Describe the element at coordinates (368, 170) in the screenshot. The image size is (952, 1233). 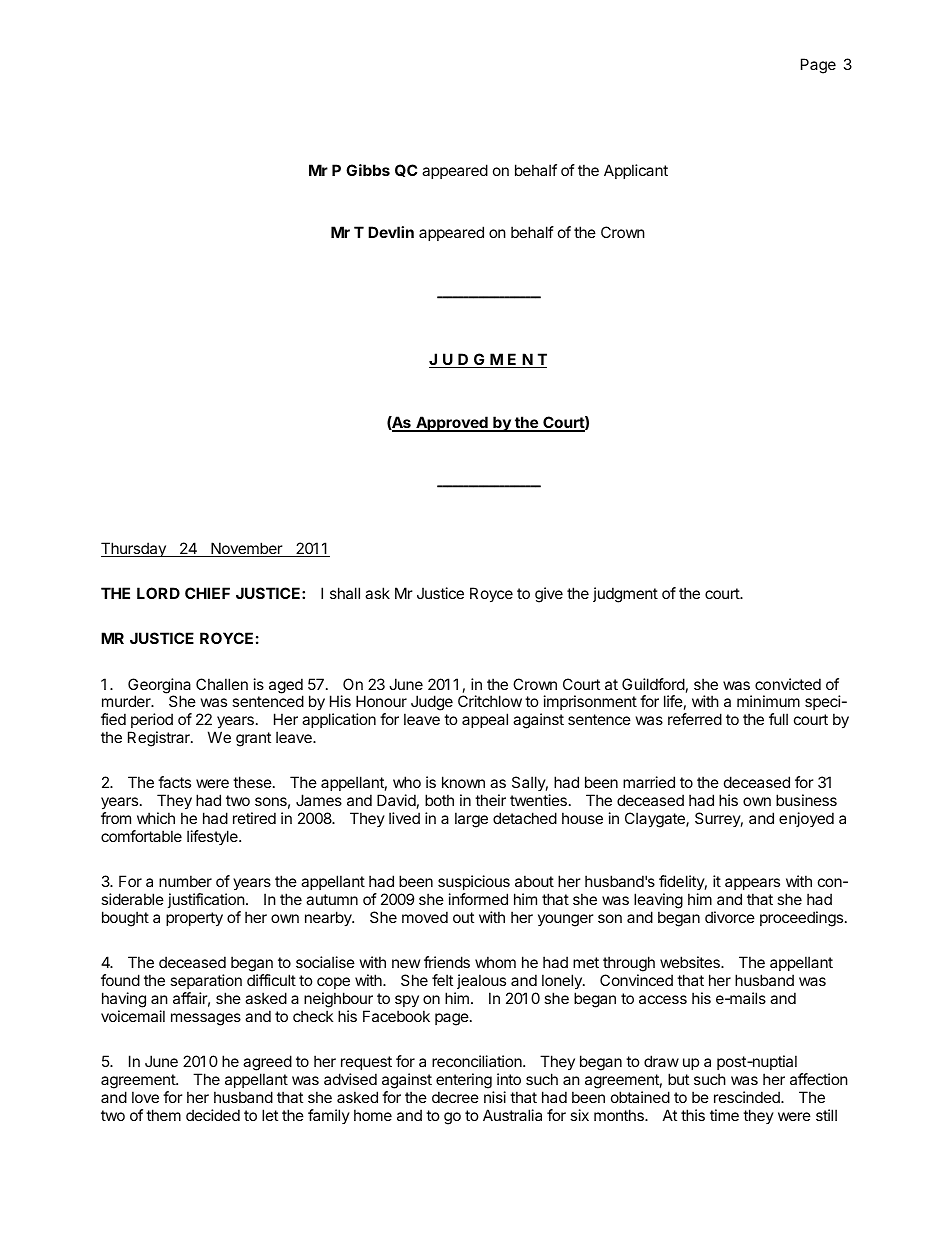
I see `Gibbs` at that location.
